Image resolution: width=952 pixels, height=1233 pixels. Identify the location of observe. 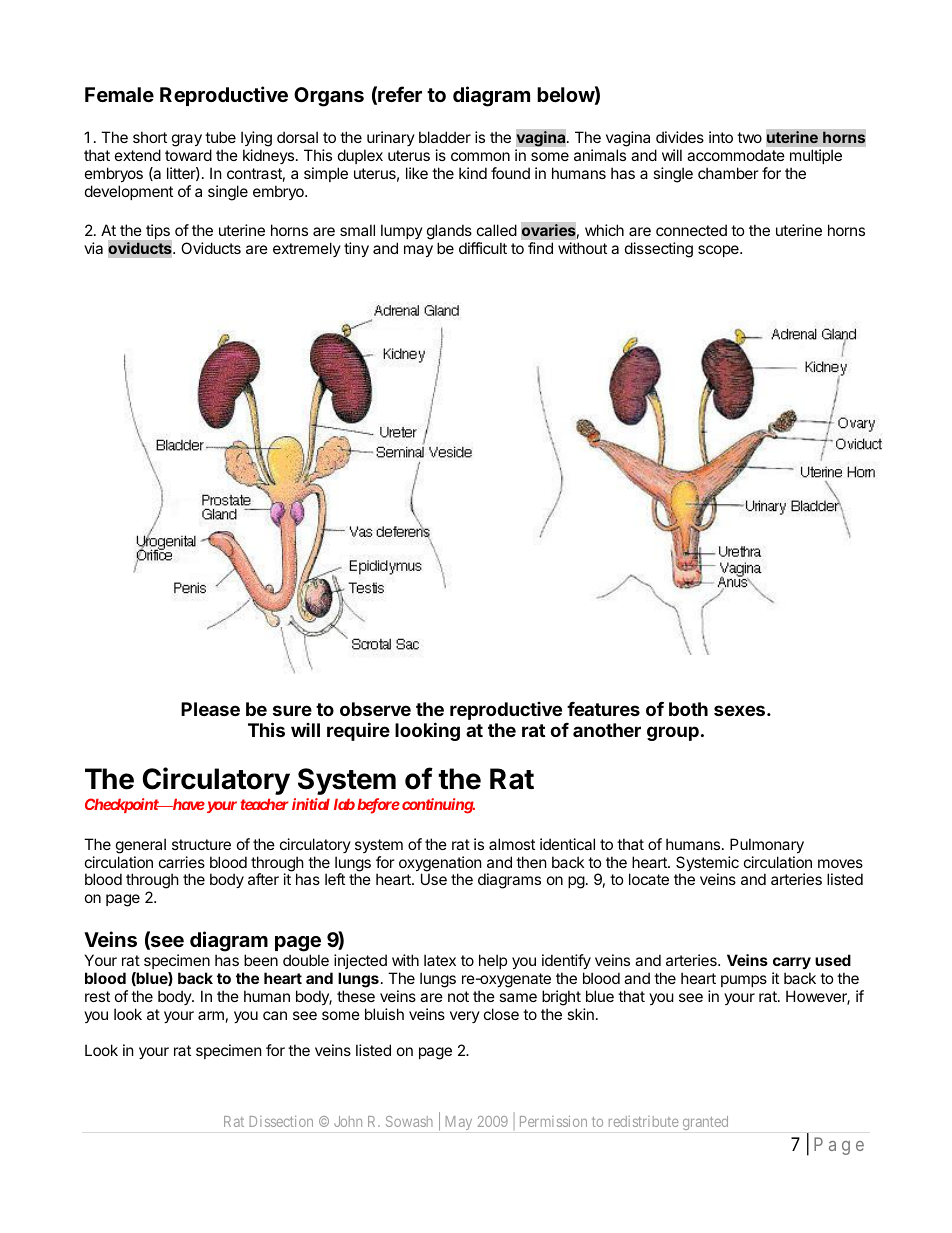
(375, 709).
